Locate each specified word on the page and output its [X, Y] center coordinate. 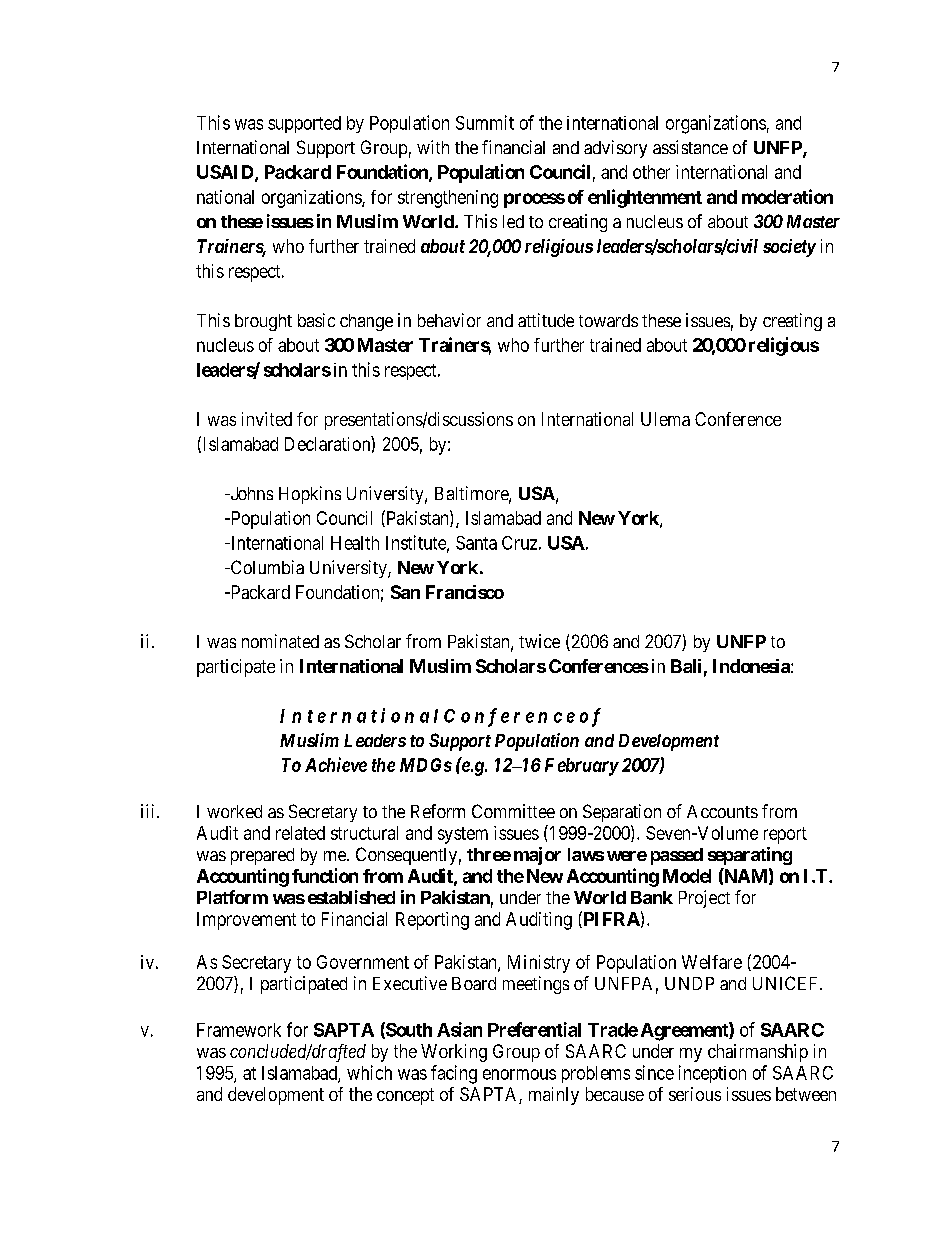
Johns [250, 493]
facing [454, 1074]
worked [234, 811]
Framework [239, 1030]
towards [608, 320]
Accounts [722, 811]
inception [712, 1074]
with [433, 147]
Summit [485, 122]
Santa [476, 543]
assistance [690, 147]
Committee [513, 811]
